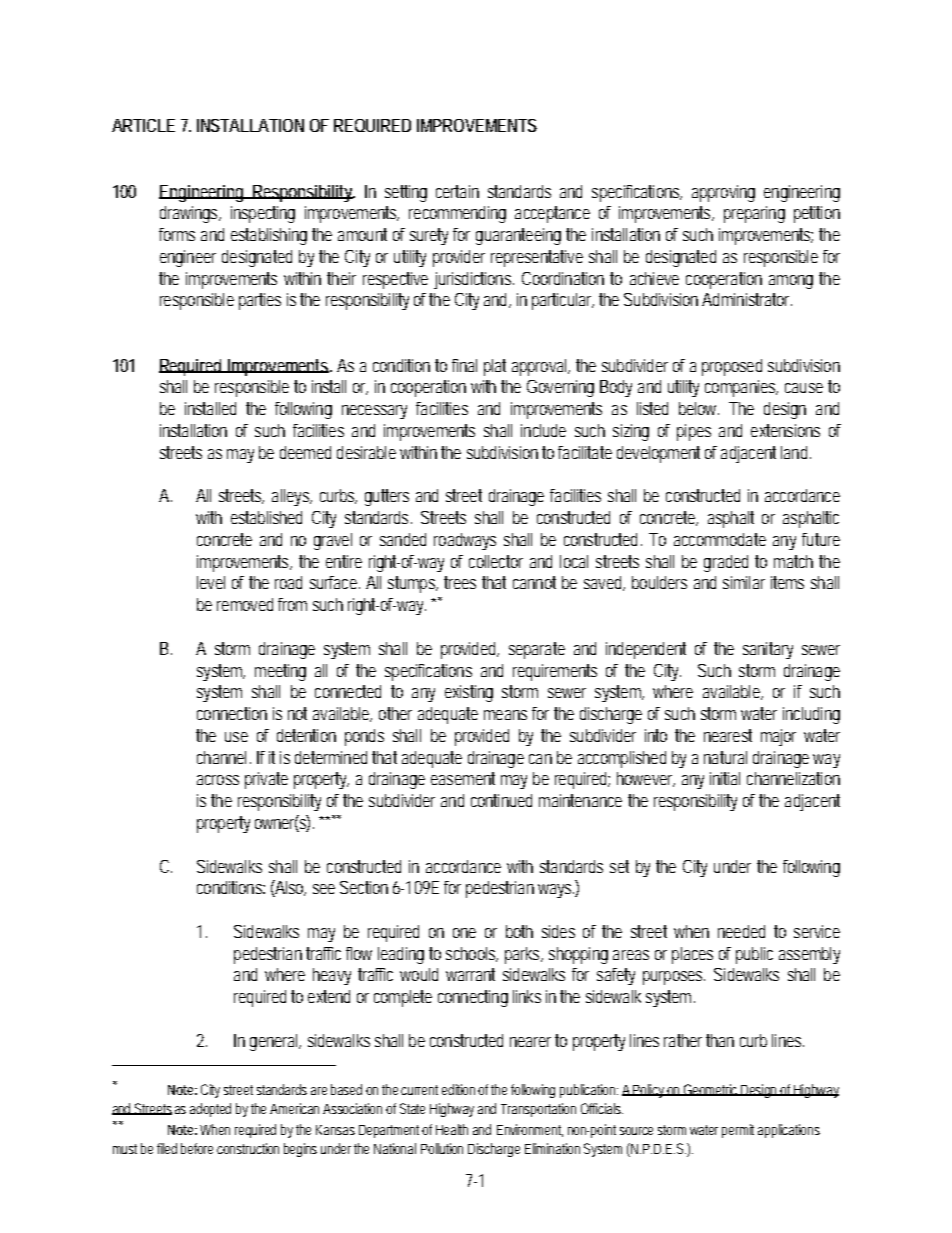 The width and height of the screenshot is (952, 1233). I want to click on approving, so click(723, 193).
